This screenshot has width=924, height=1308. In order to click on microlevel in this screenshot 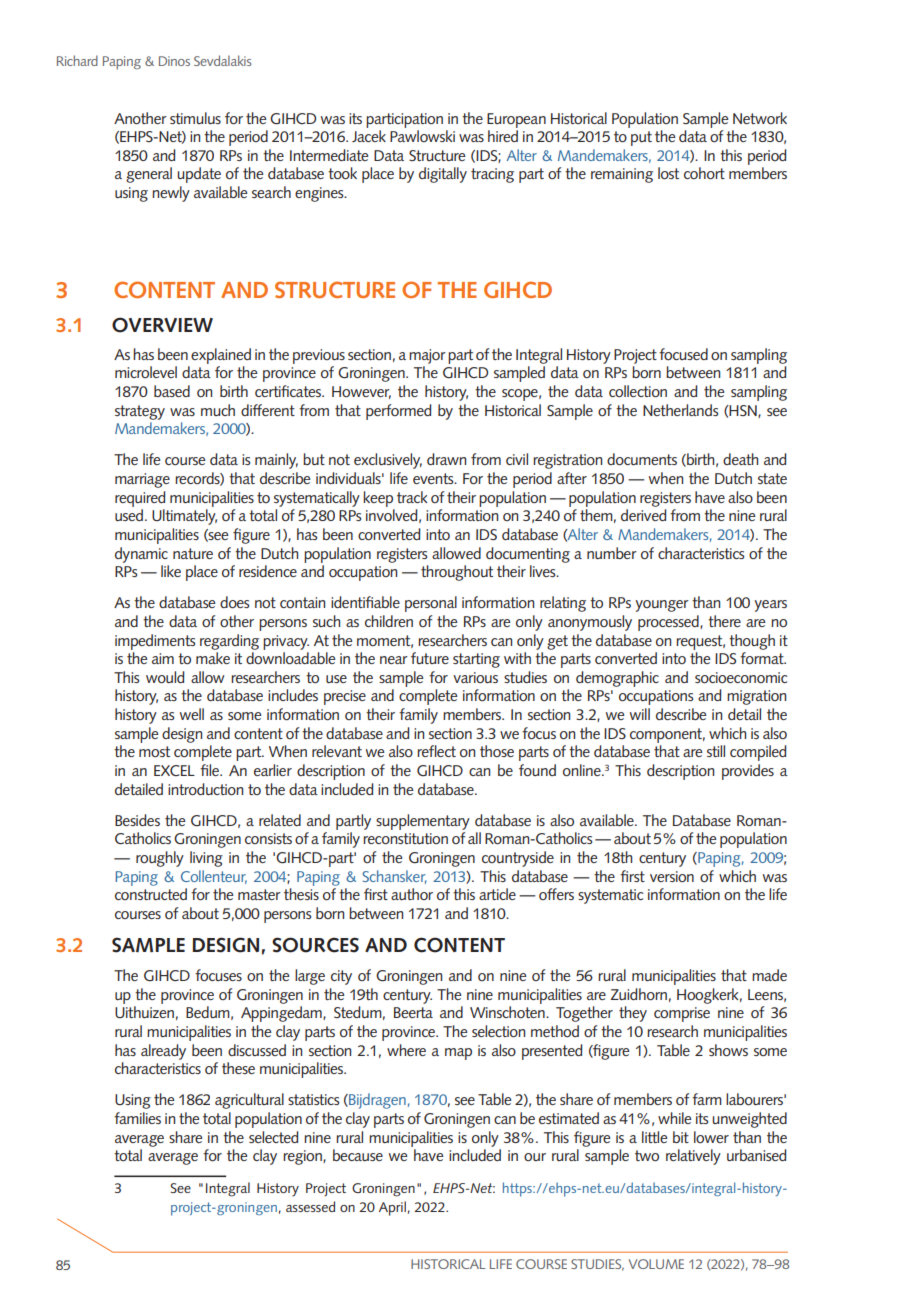, I will do `click(146, 372)`.
